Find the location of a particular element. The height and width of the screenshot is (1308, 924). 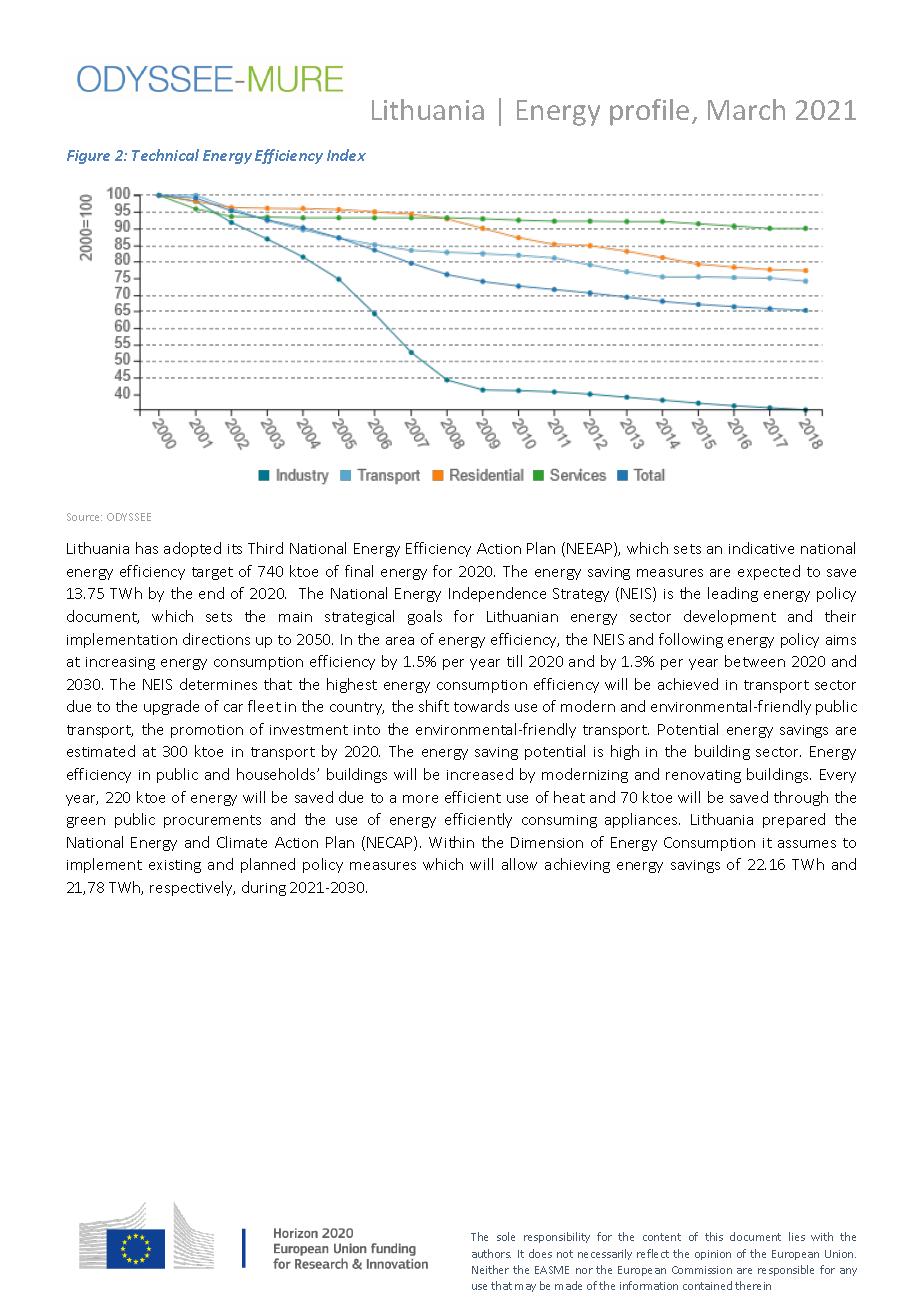

Neither is located at coordinates (490, 1269).
